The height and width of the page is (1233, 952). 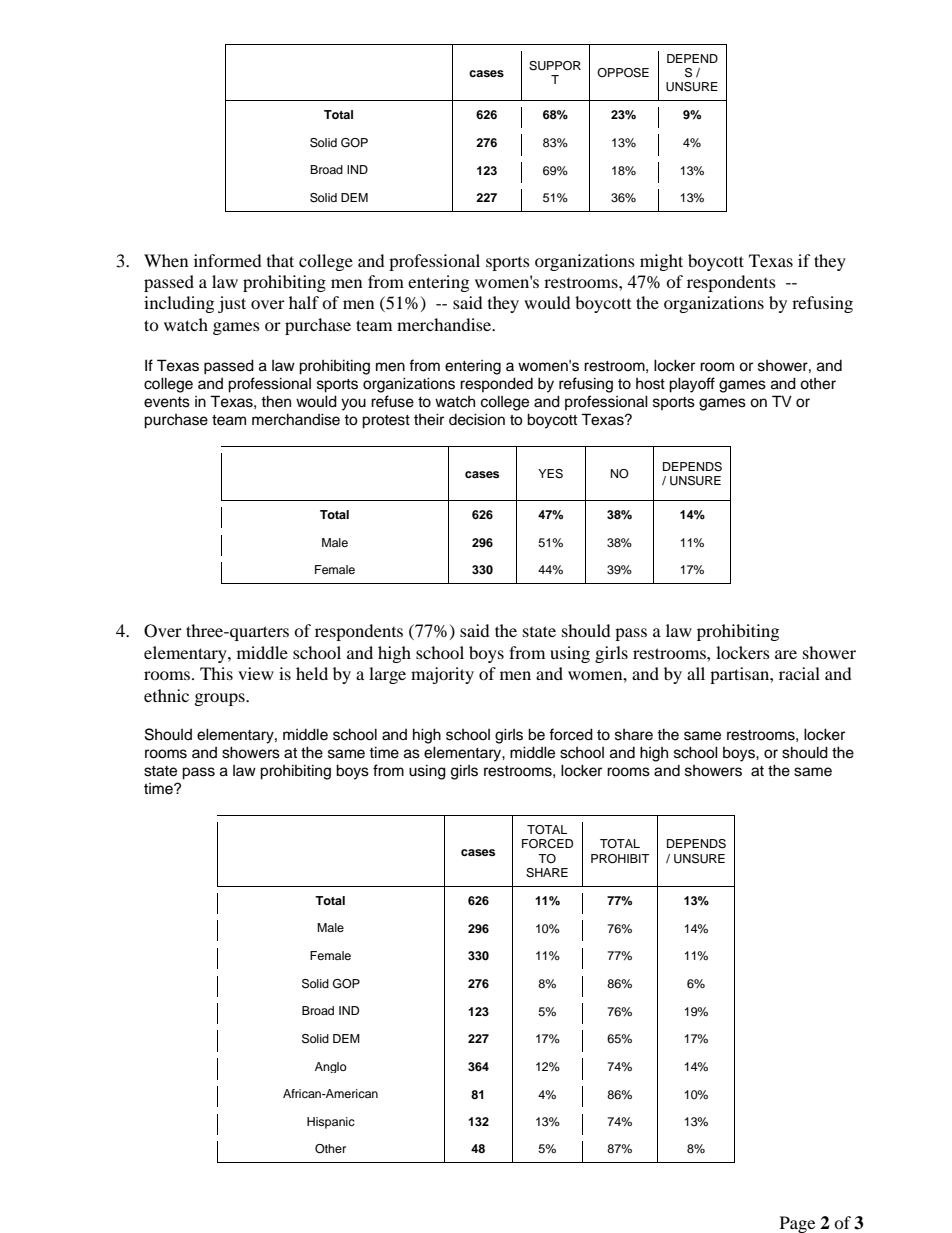 What do you see at coordinates (276, 401) in the page?
I see `then` at bounding box center [276, 401].
